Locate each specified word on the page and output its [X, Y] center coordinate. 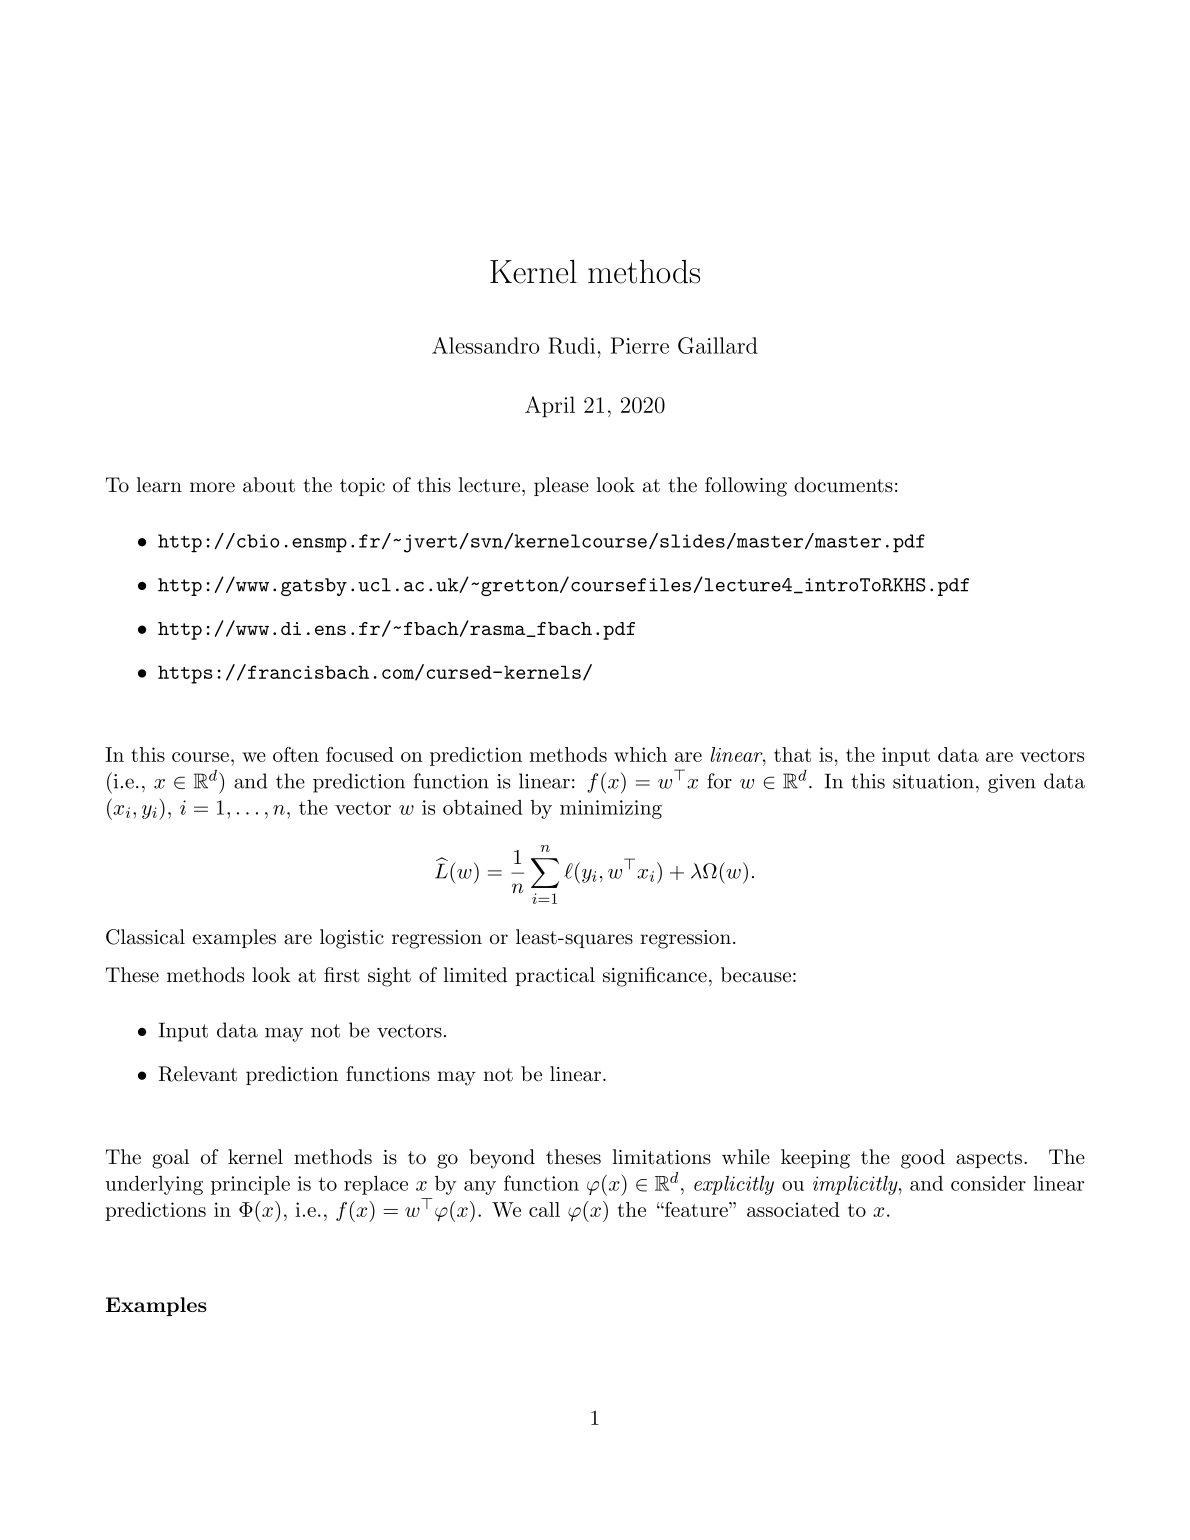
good [923, 1159]
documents [843, 485]
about [269, 485]
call [544, 1209]
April [550, 407]
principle [250, 1185]
